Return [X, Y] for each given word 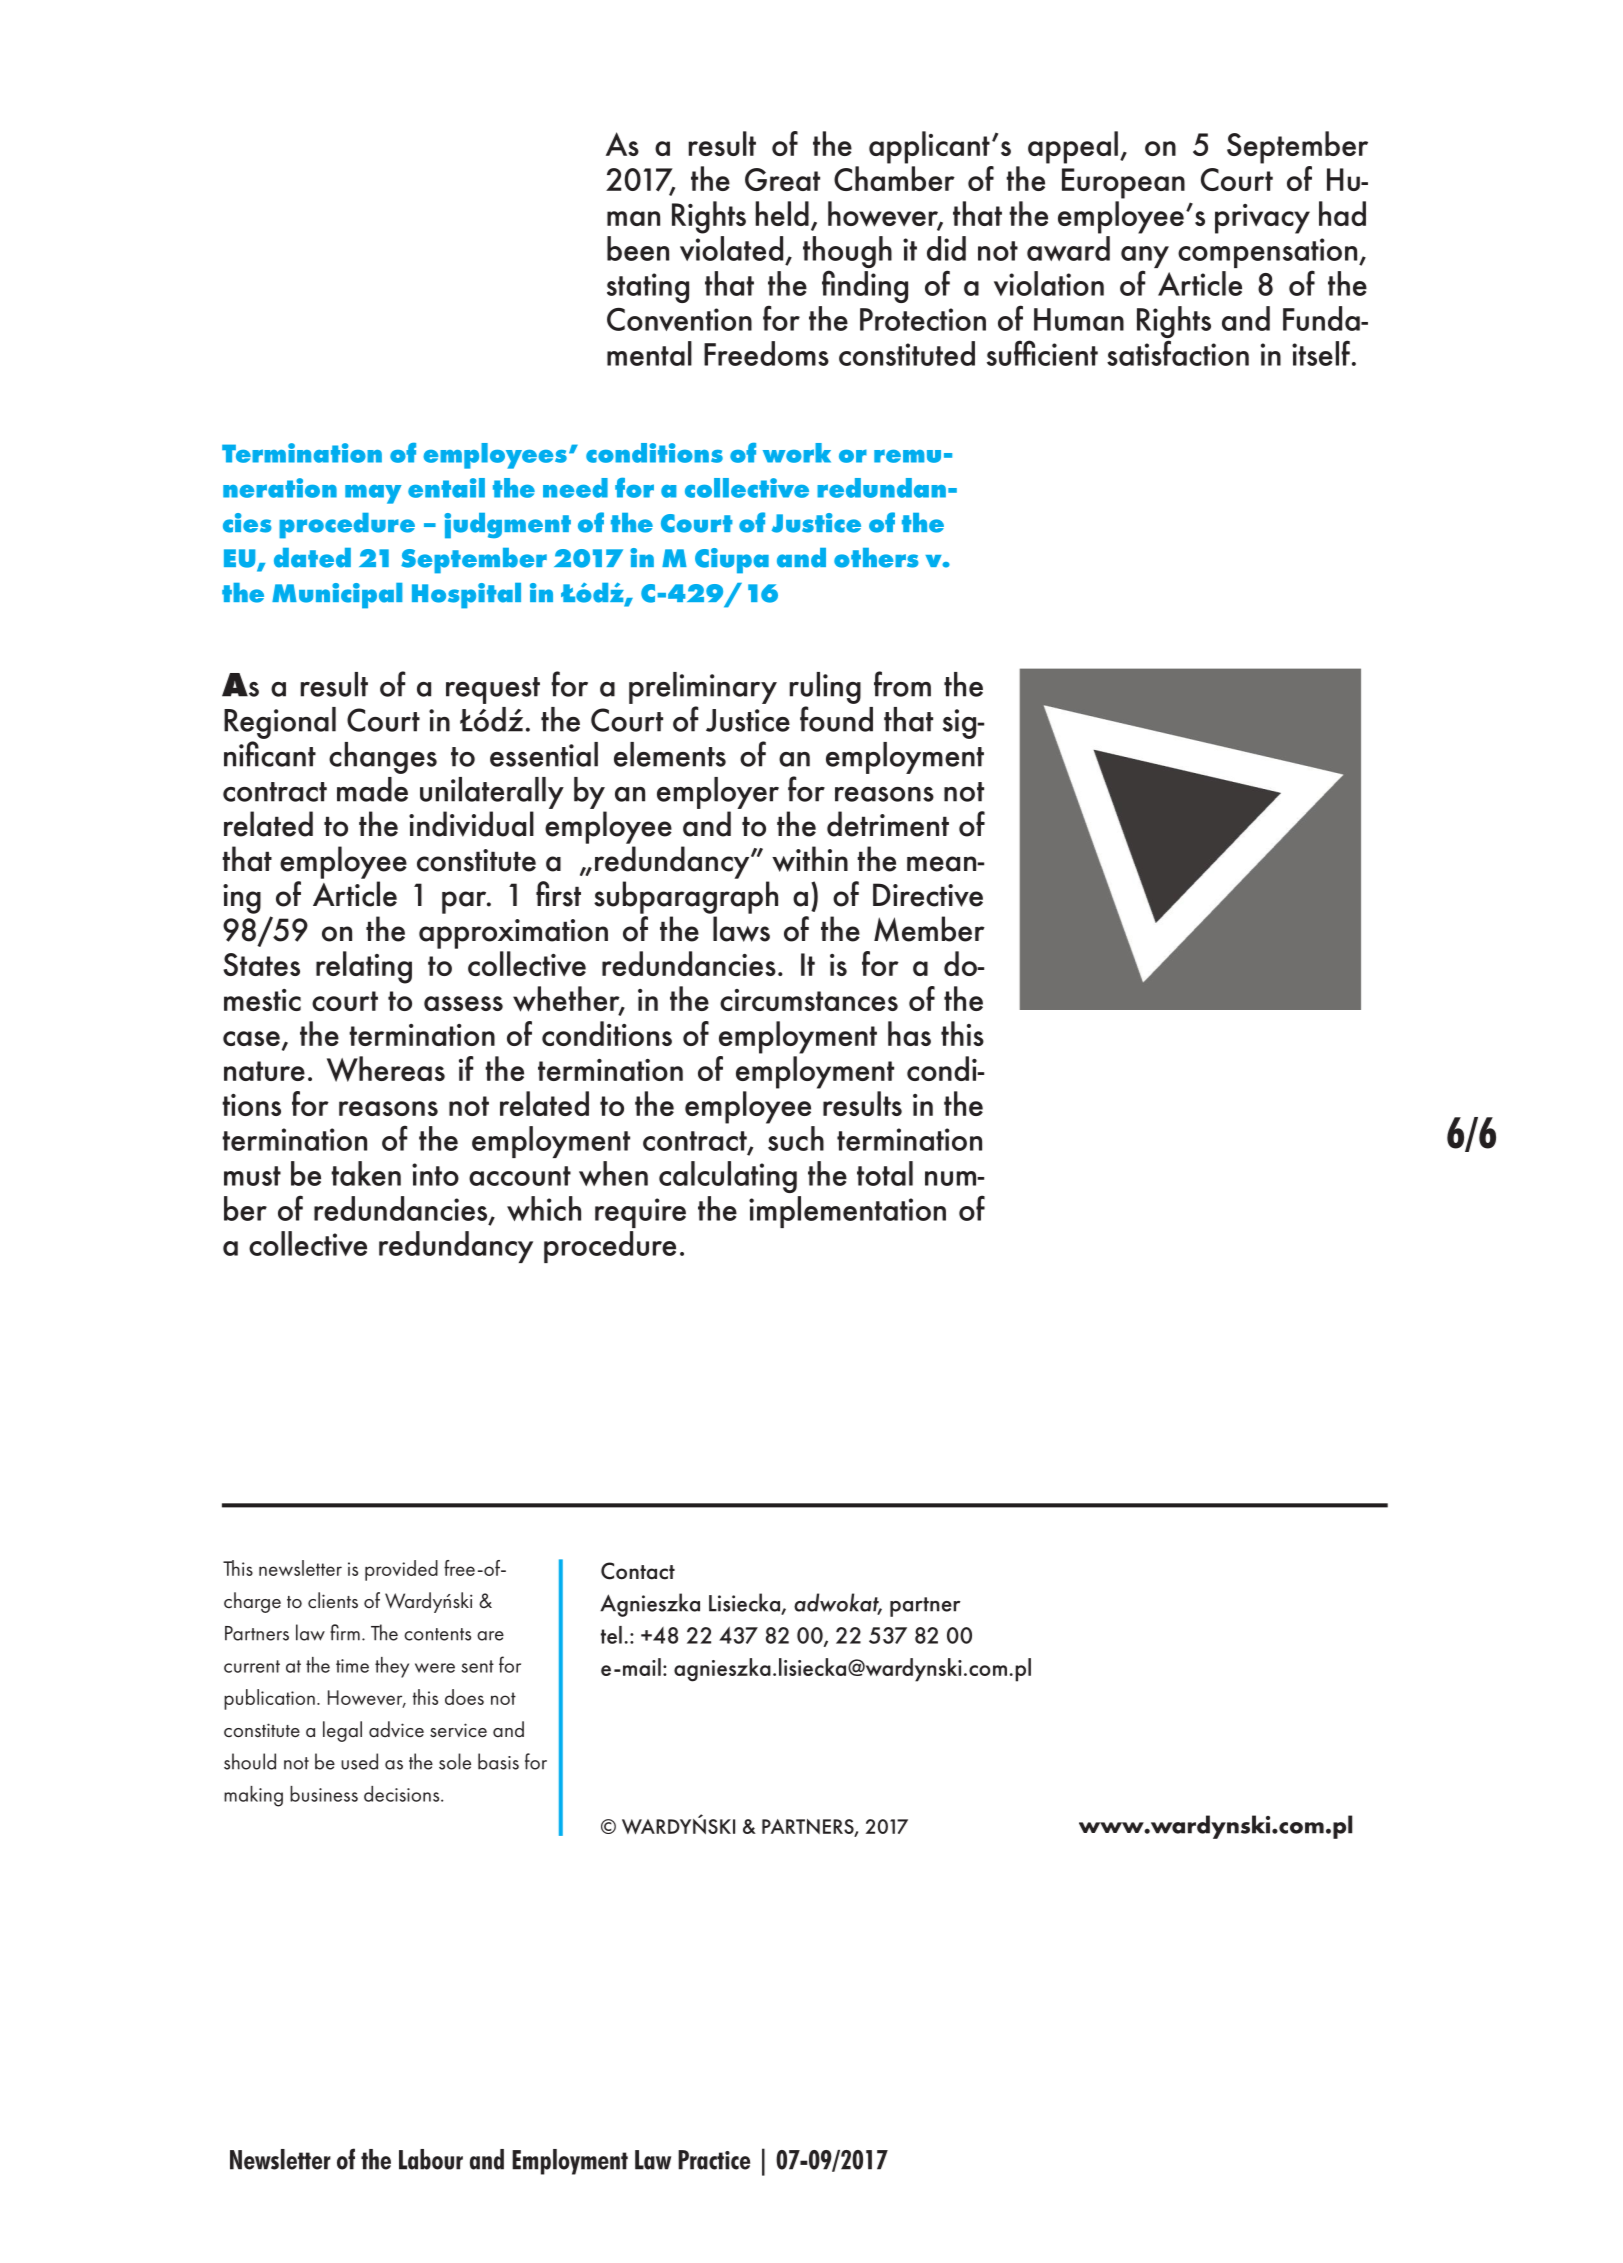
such [795, 1137]
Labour [431, 2159]
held [782, 213]
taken [366, 1173]
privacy [1262, 219]
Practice [714, 2160]
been [638, 248]
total [885, 1173]
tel [611, 1635]
